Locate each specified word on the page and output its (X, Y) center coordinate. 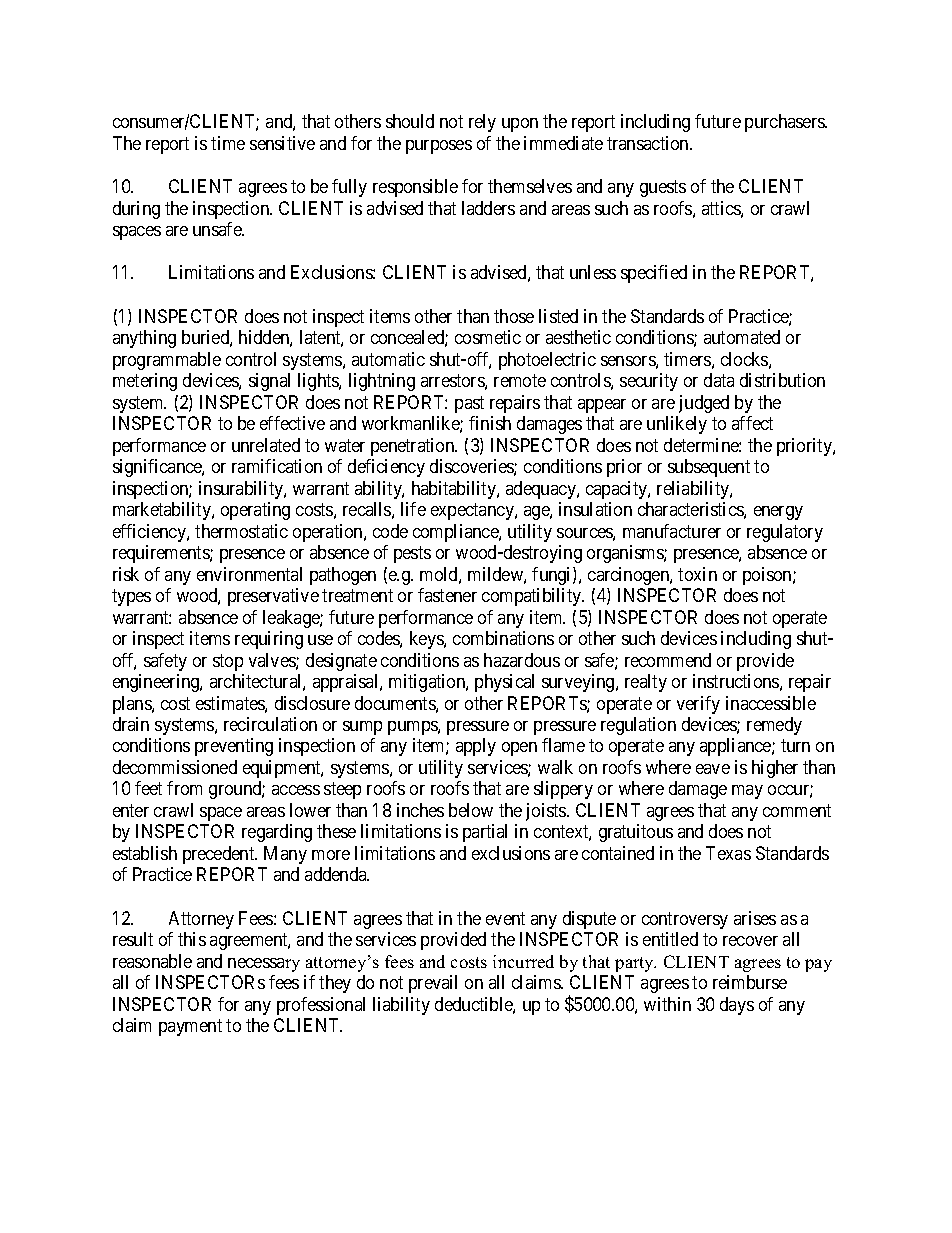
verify (698, 705)
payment (190, 1027)
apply (476, 747)
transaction (649, 143)
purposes (439, 147)
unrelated (266, 445)
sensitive (282, 143)
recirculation (270, 724)
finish (490, 423)
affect (752, 423)
